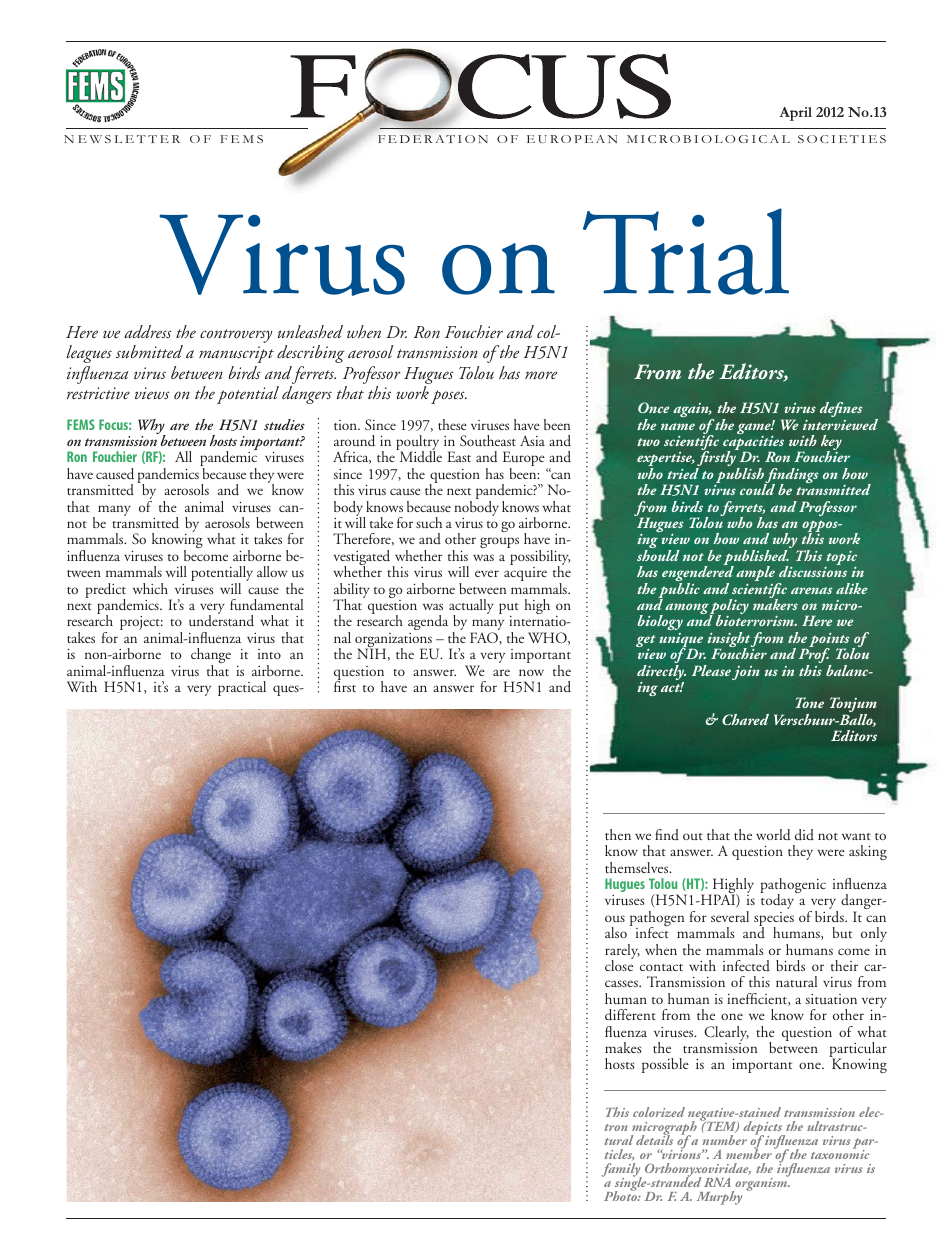 This screenshot has height=1233, width=952. I want to click on family, so click(621, 1171).
